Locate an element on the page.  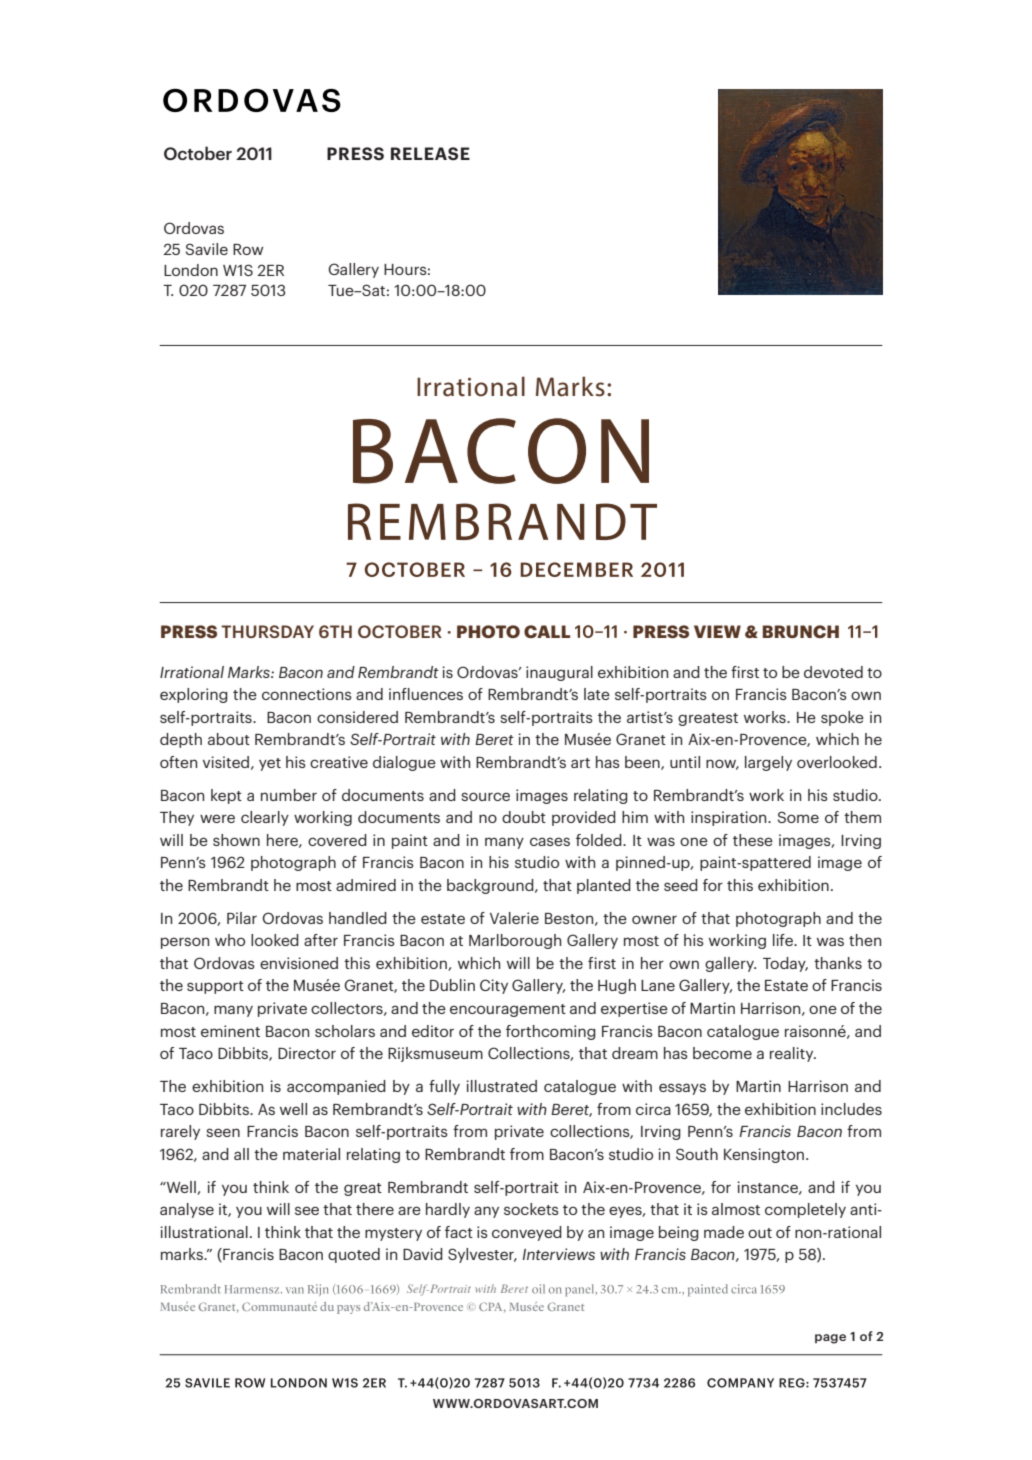
yet is located at coordinates (270, 764).
